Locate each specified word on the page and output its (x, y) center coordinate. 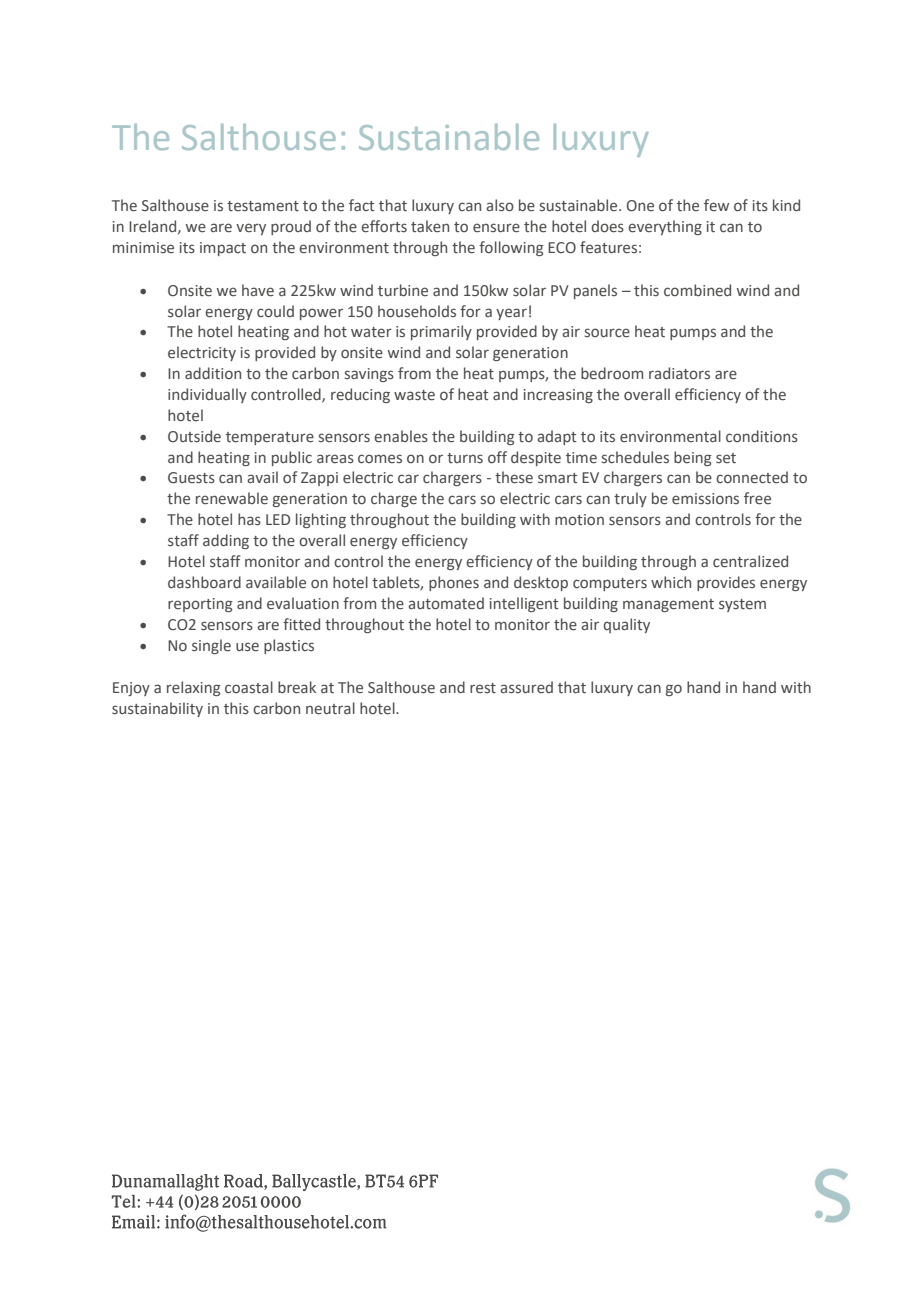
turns (465, 458)
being (693, 458)
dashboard (204, 582)
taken (430, 226)
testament (263, 206)
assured (526, 687)
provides (726, 583)
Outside (194, 436)
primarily (441, 332)
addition (213, 373)
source (607, 333)
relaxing (194, 688)
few (716, 205)
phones (454, 583)
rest (483, 688)
